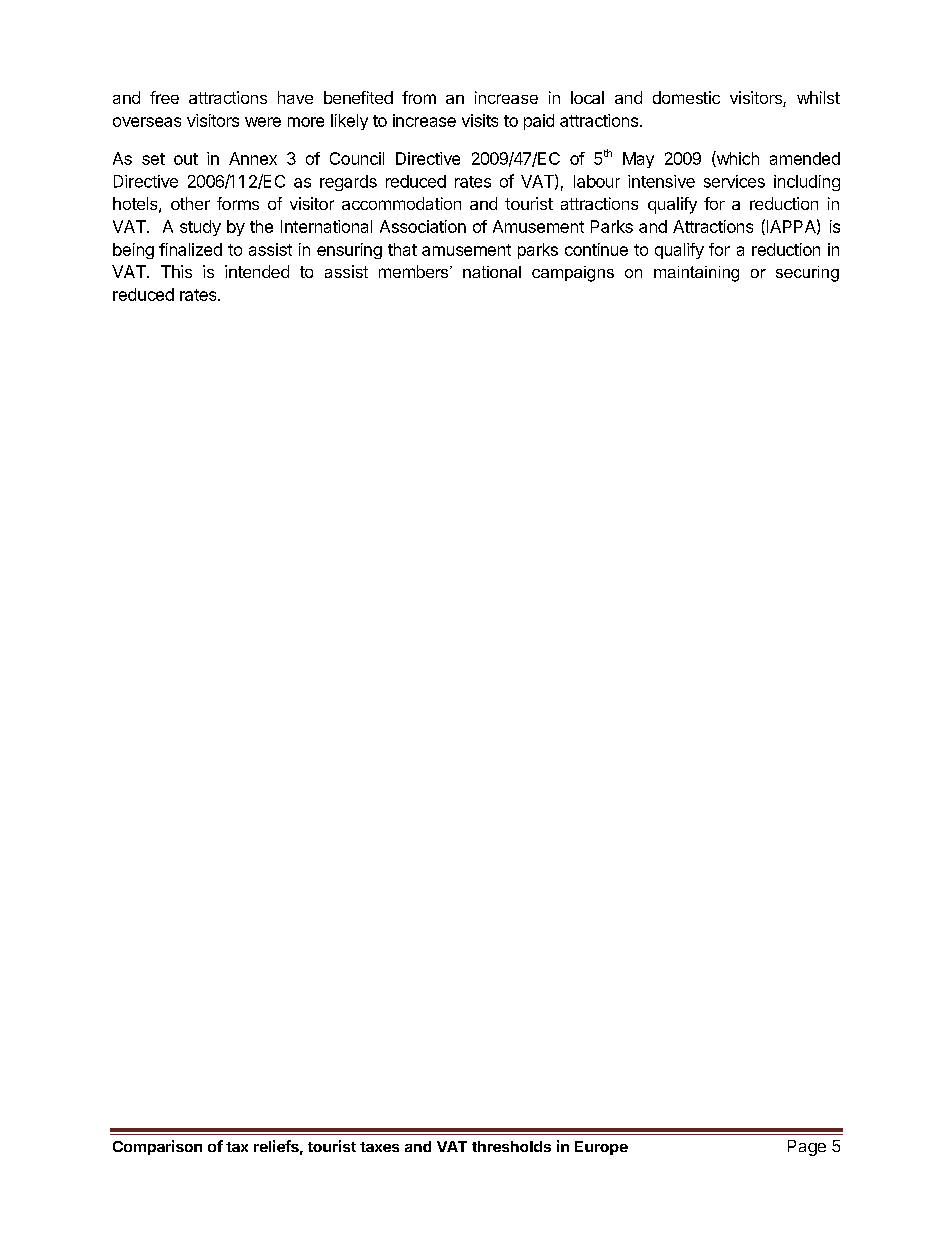 Image resolution: width=952 pixels, height=1233 pixels. What do you see at coordinates (480, 120) in the page?
I see `visits` at bounding box center [480, 120].
